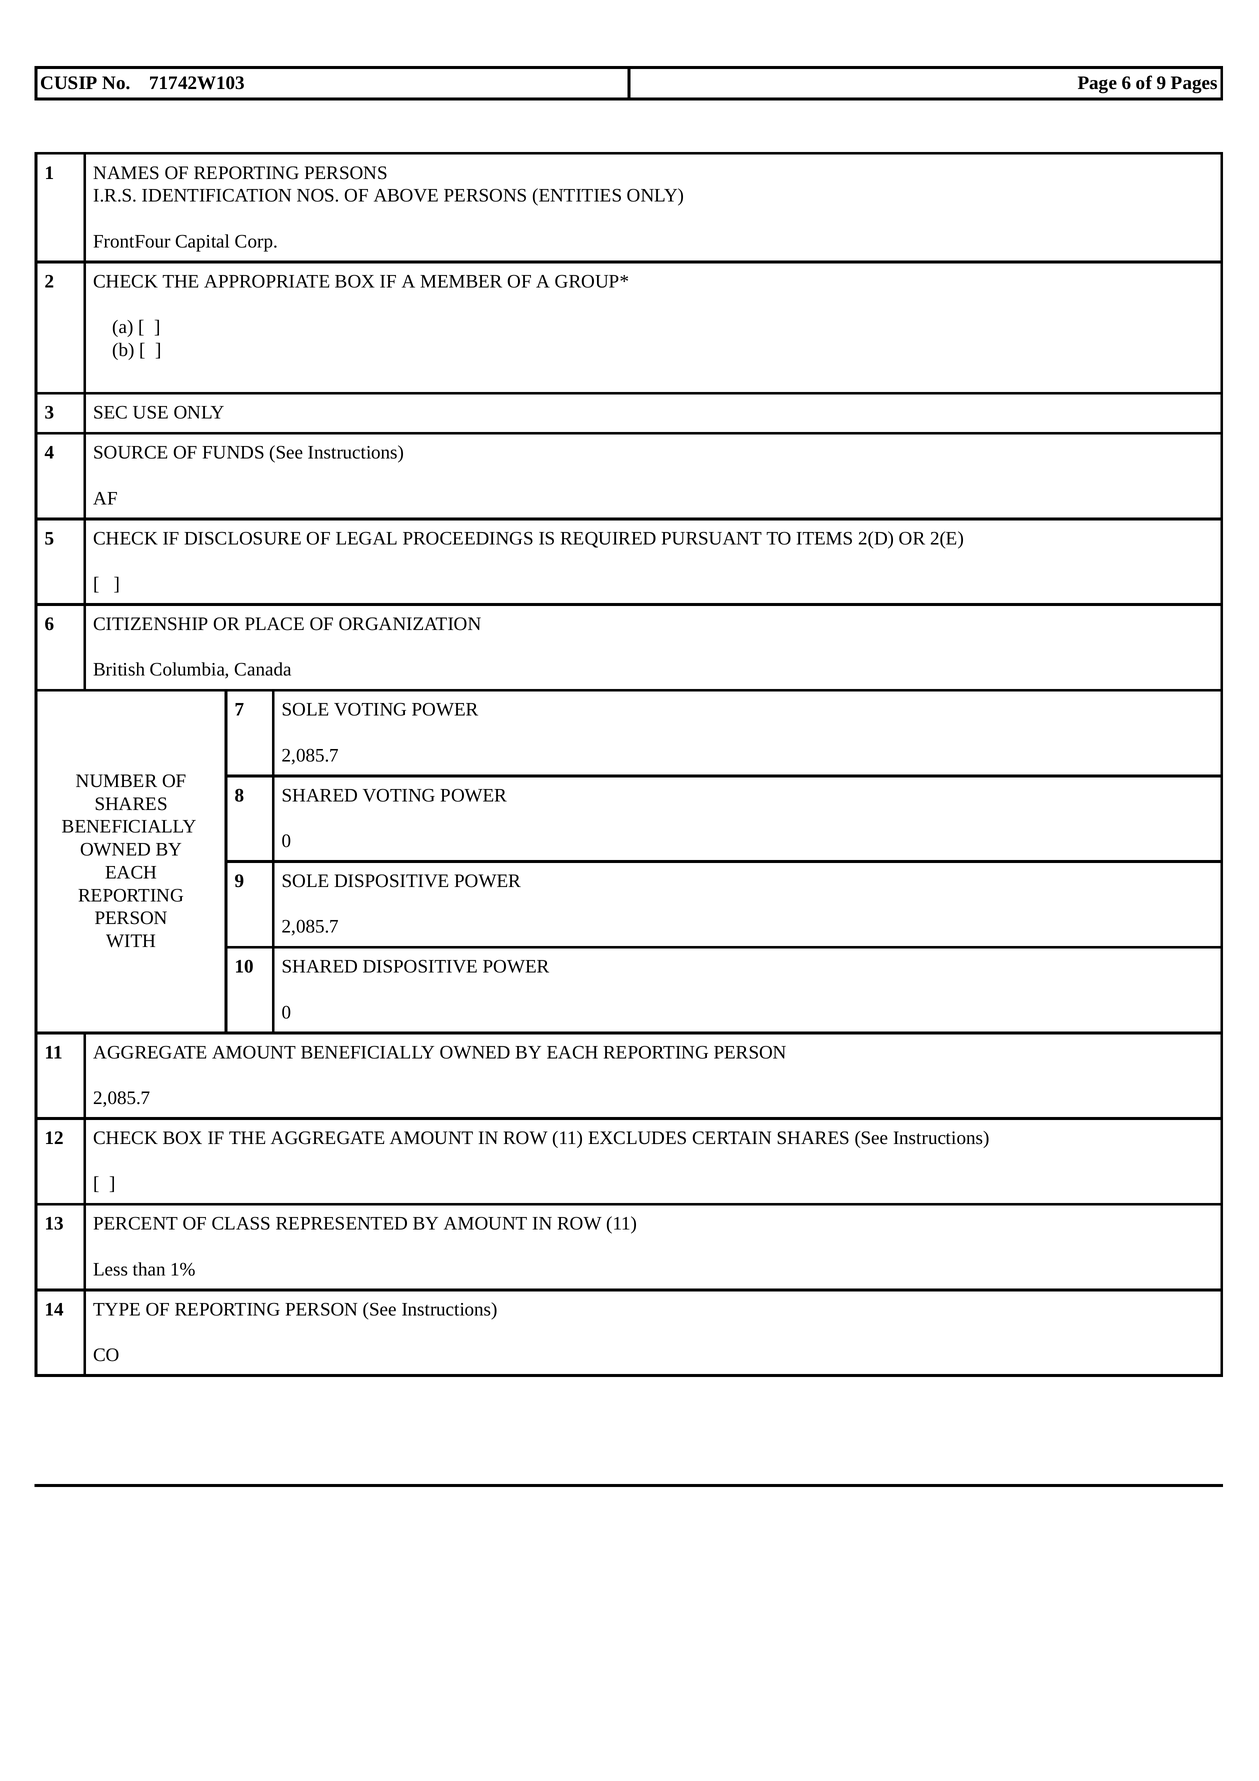 Image resolution: width=1259 pixels, height=1781 pixels. Describe the element at coordinates (406, 195) in the screenshot. I see `ABOVE` at that location.
